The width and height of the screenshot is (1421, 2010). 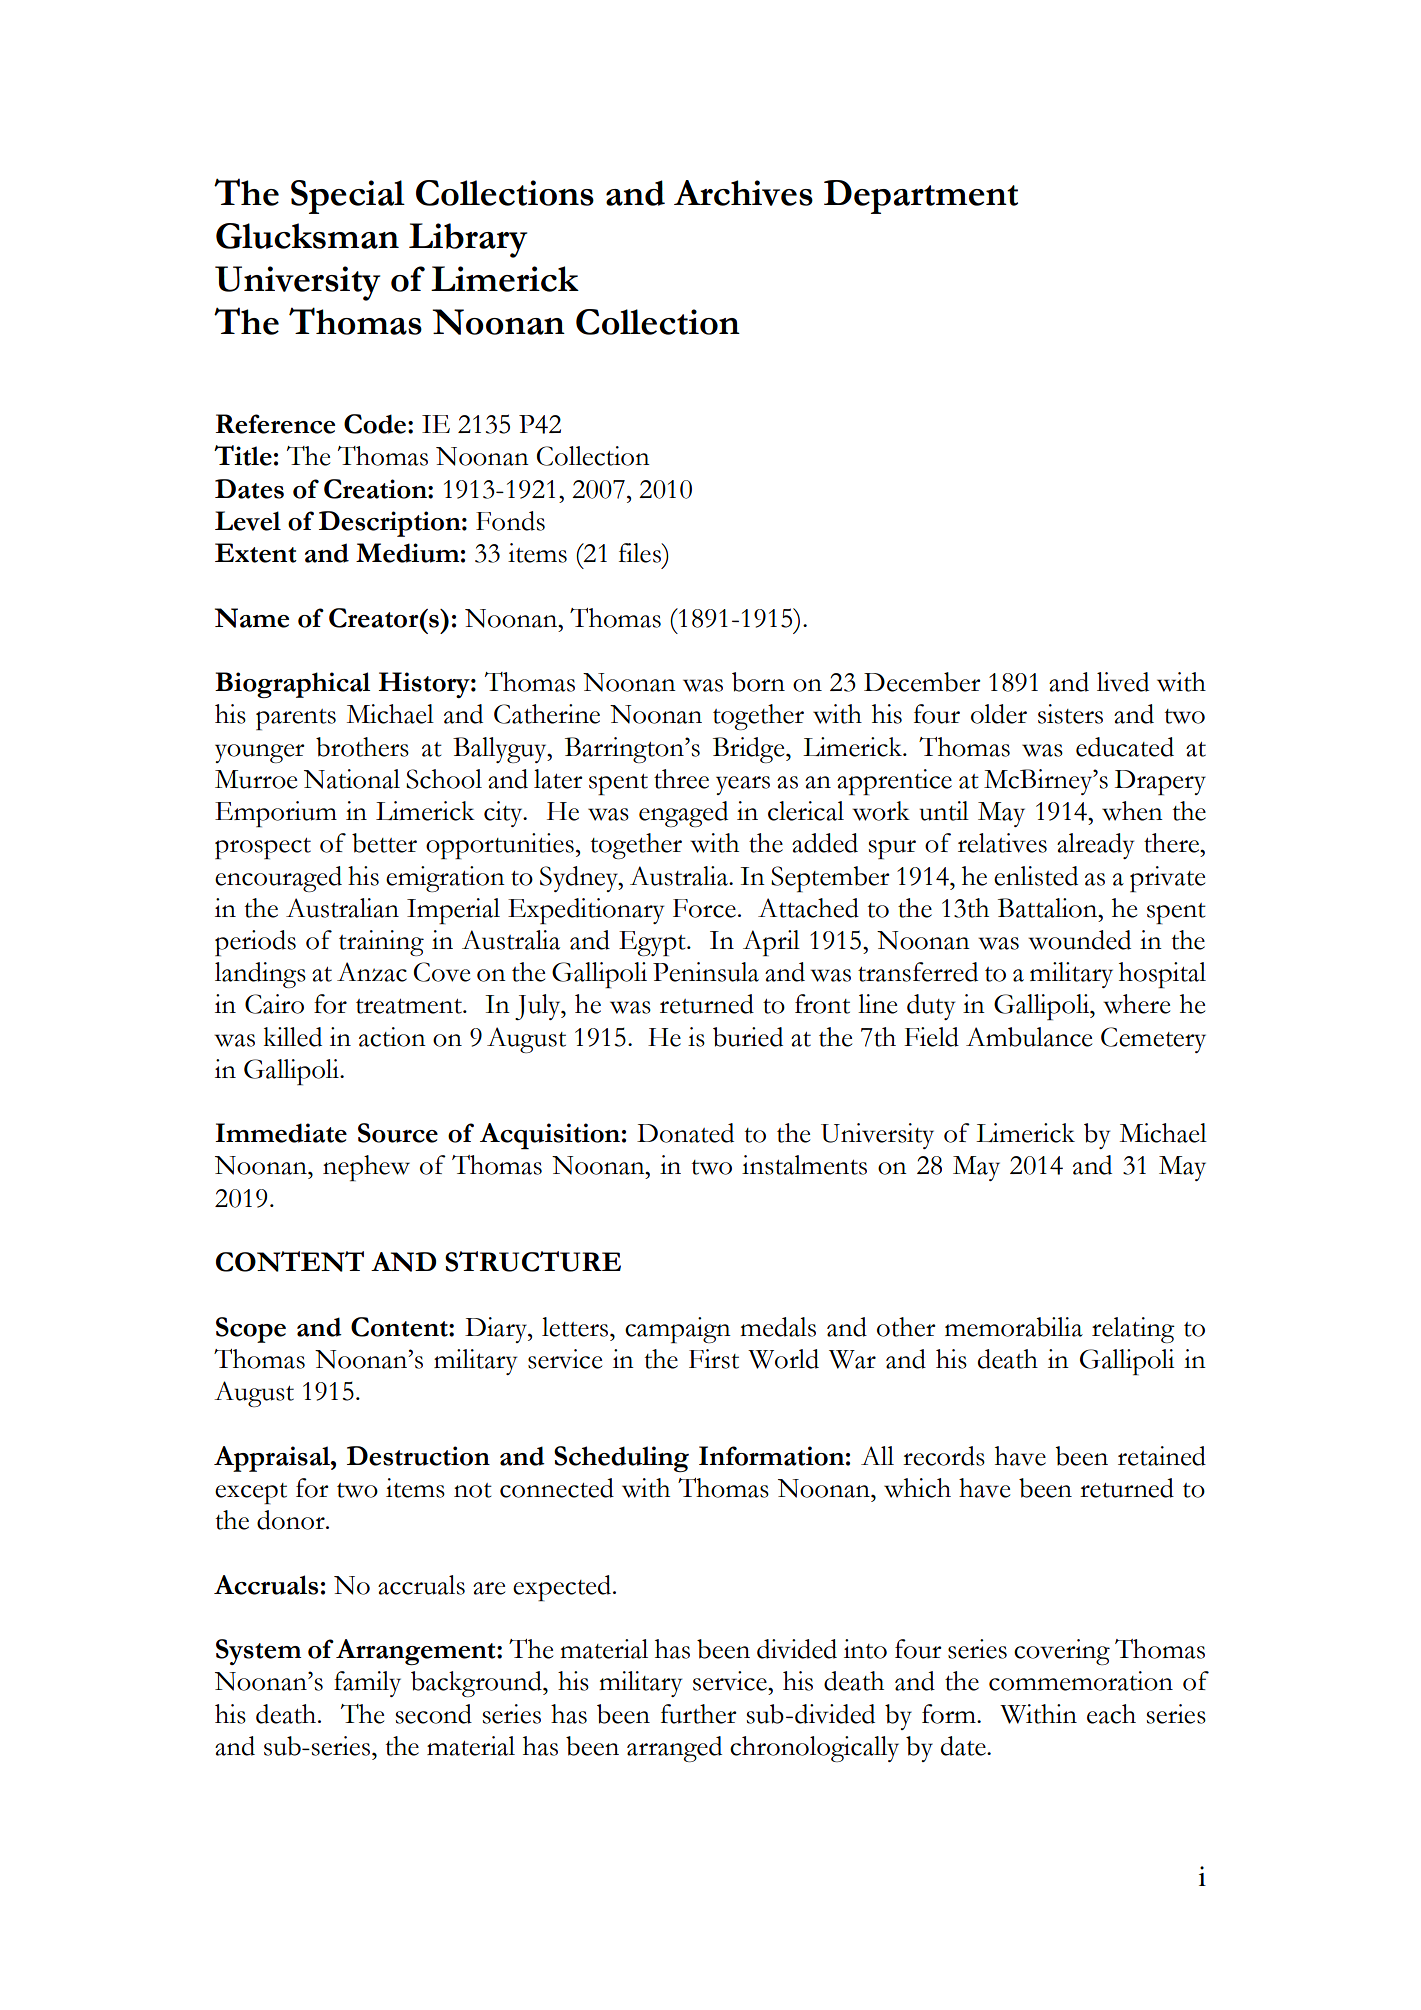 What do you see at coordinates (348, 197) in the screenshot?
I see `Special` at bounding box center [348, 197].
